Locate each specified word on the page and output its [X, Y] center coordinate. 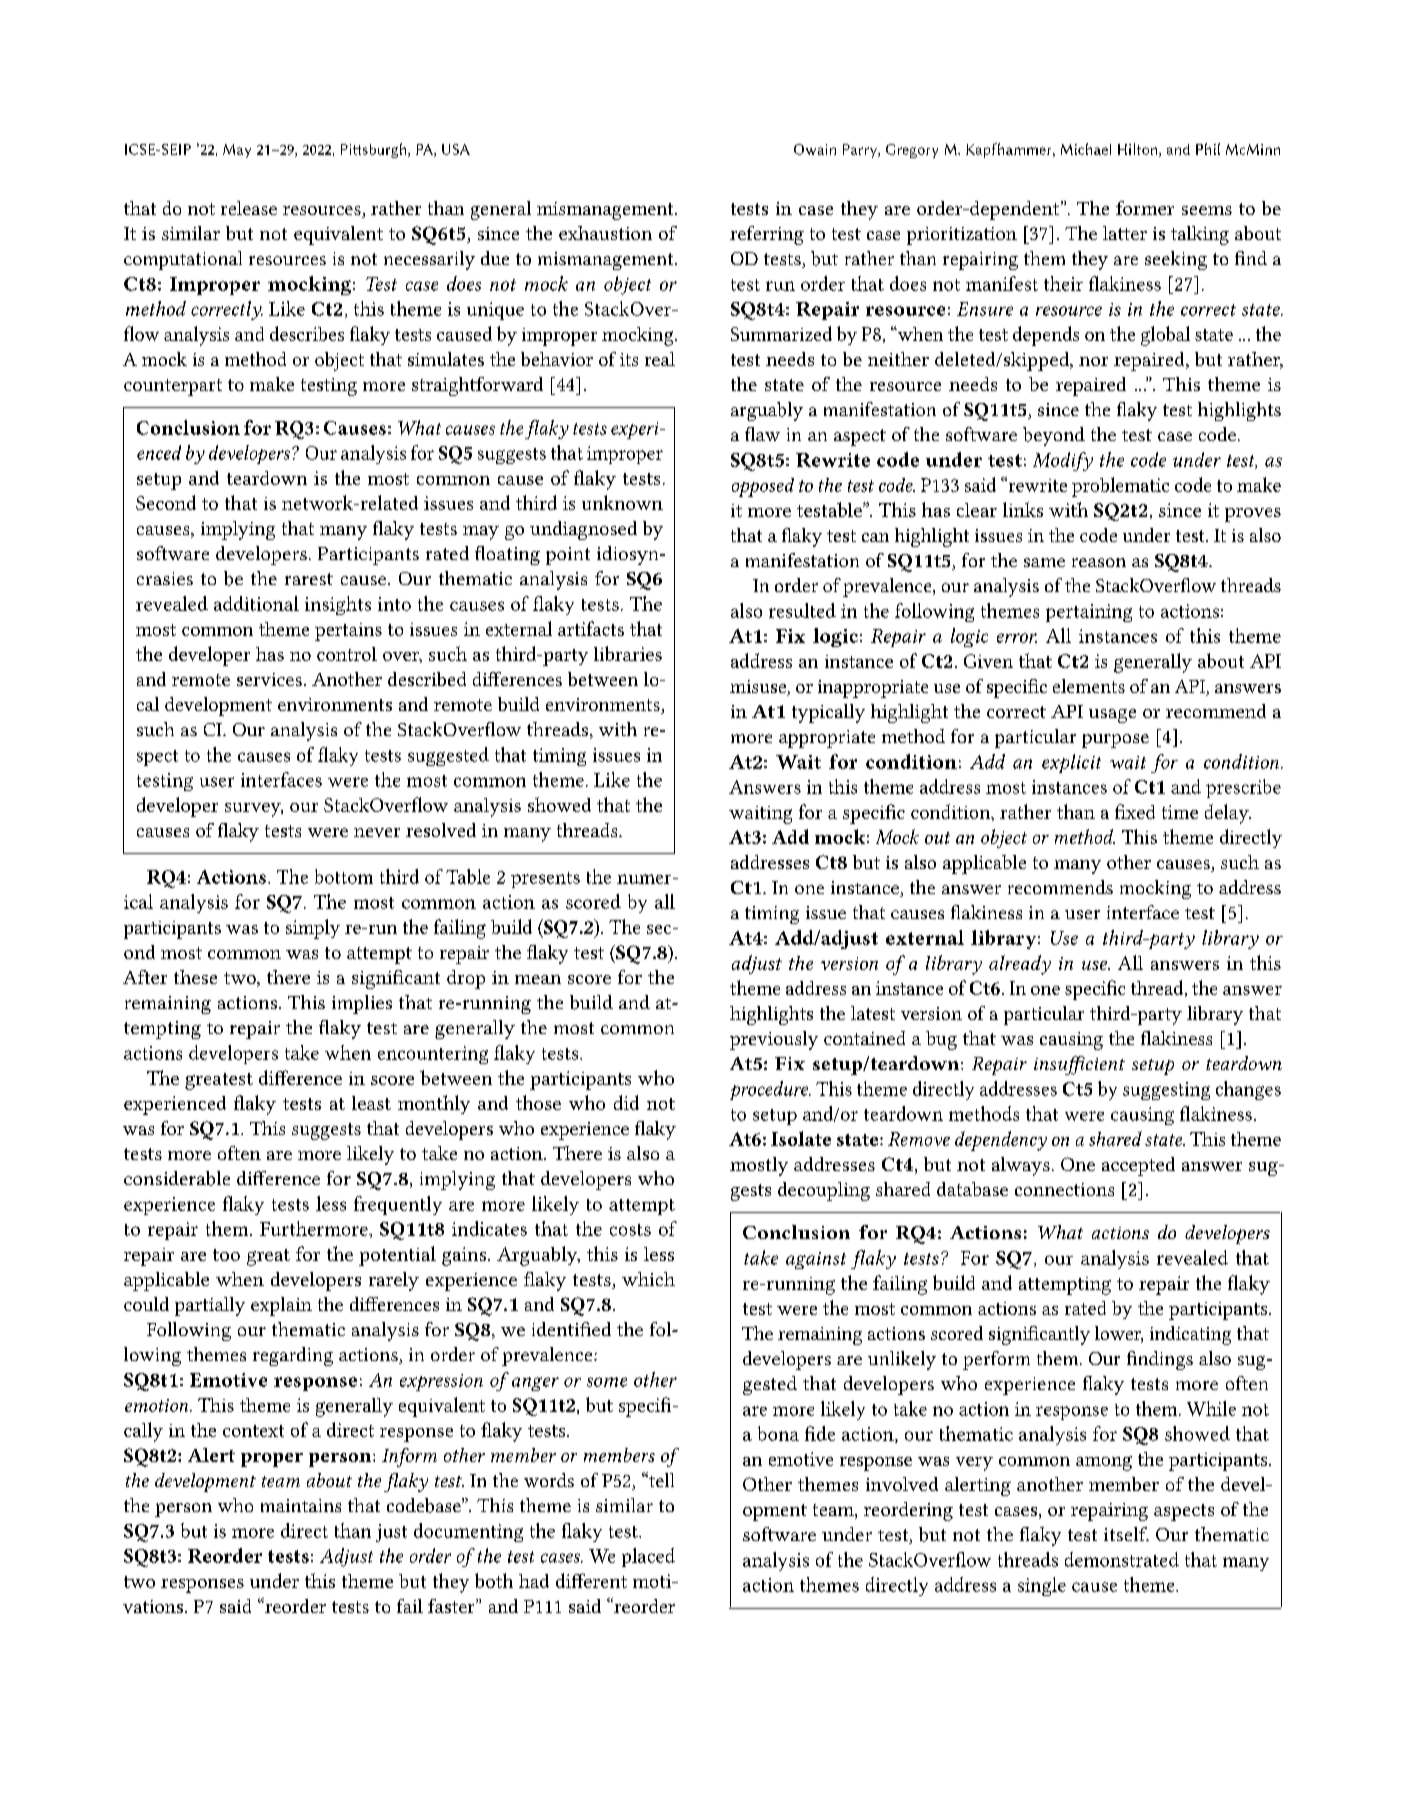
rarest [309, 579]
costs [630, 1230]
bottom [344, 876]
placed [648, 1557]
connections [1064, 1189]
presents [545, 880]
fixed [1135, 811]
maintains [301, 1505]
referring [767, 235]
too [226, 1255]
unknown [622, 502]
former [1145, 208]
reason [1099, 562]
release [249, 208]
